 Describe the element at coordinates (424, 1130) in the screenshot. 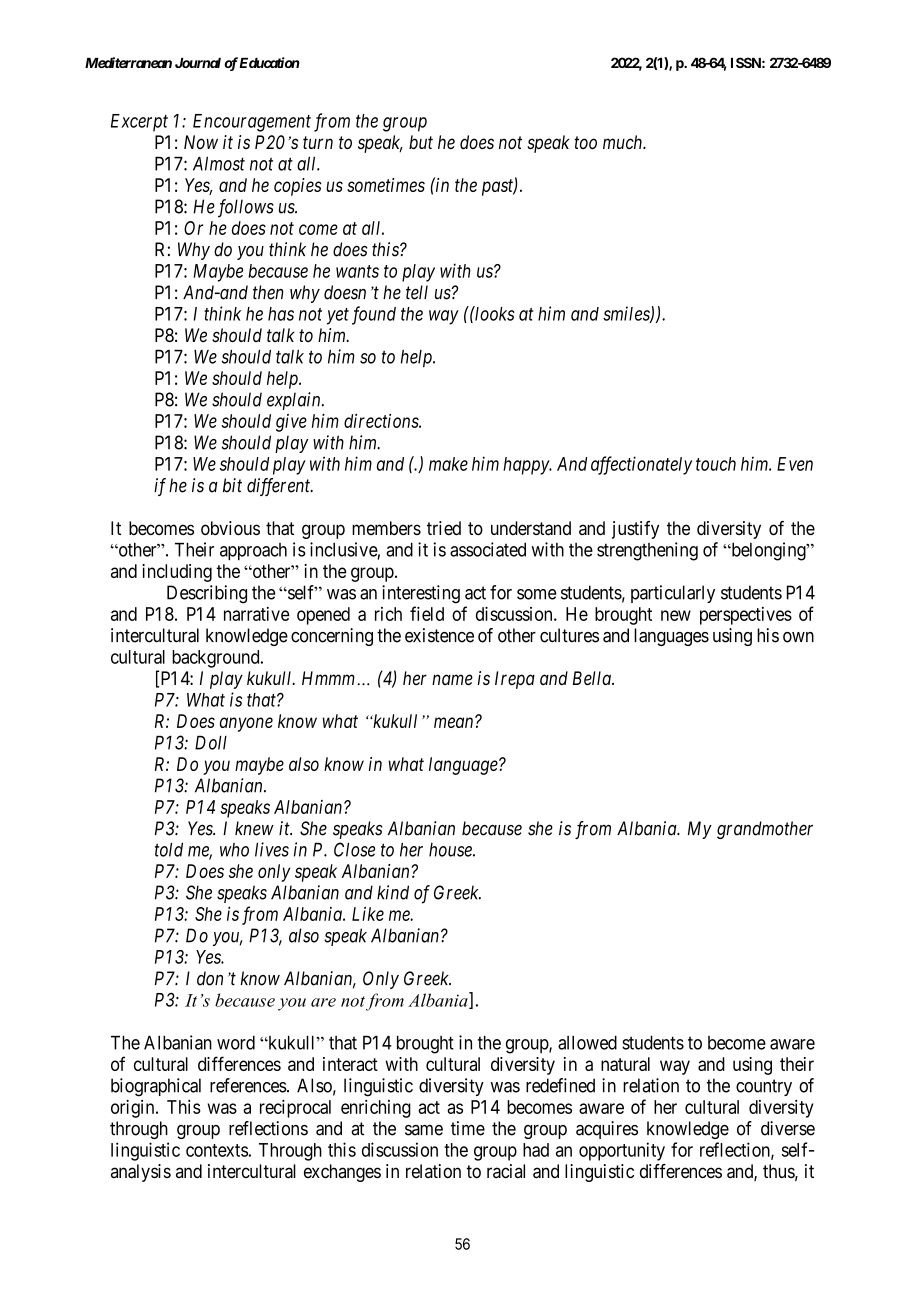

I see `same` at that location.
